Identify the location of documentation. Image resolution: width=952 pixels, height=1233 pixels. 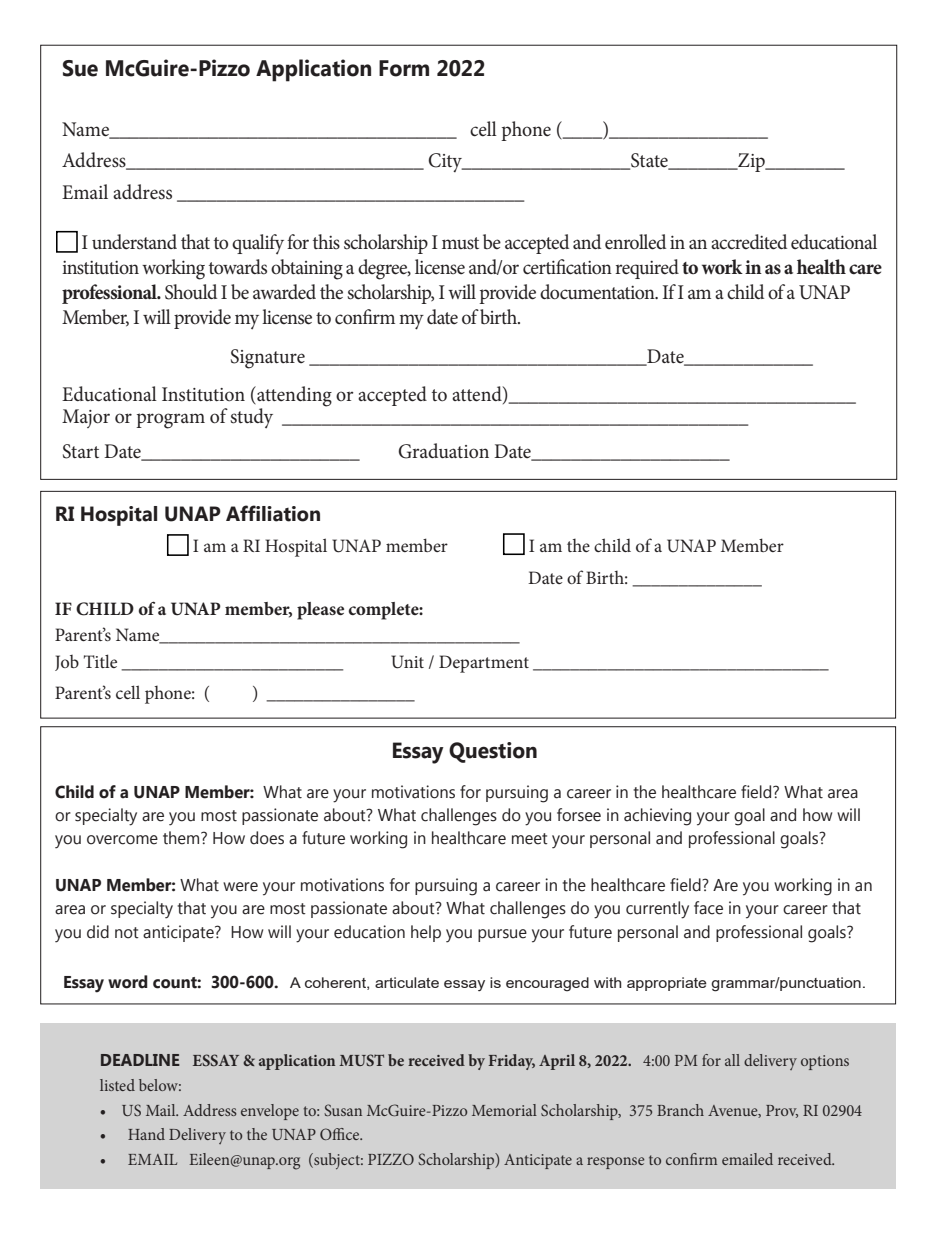
(598, 292).
